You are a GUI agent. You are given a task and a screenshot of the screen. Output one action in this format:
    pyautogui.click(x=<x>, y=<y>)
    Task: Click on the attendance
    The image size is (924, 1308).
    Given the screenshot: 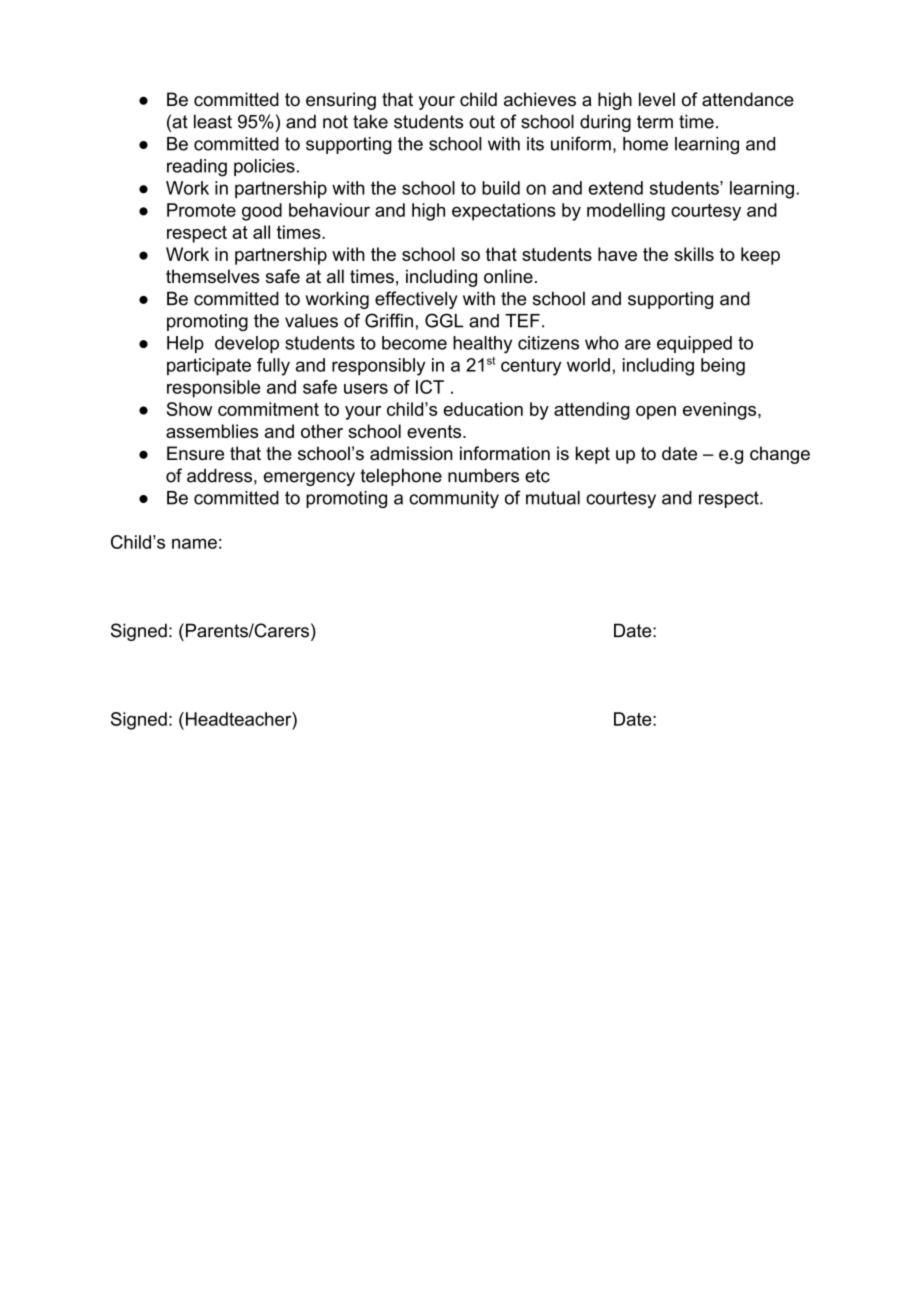 What is the action you would take?
    pyautogui.click(x=748, y=99)
